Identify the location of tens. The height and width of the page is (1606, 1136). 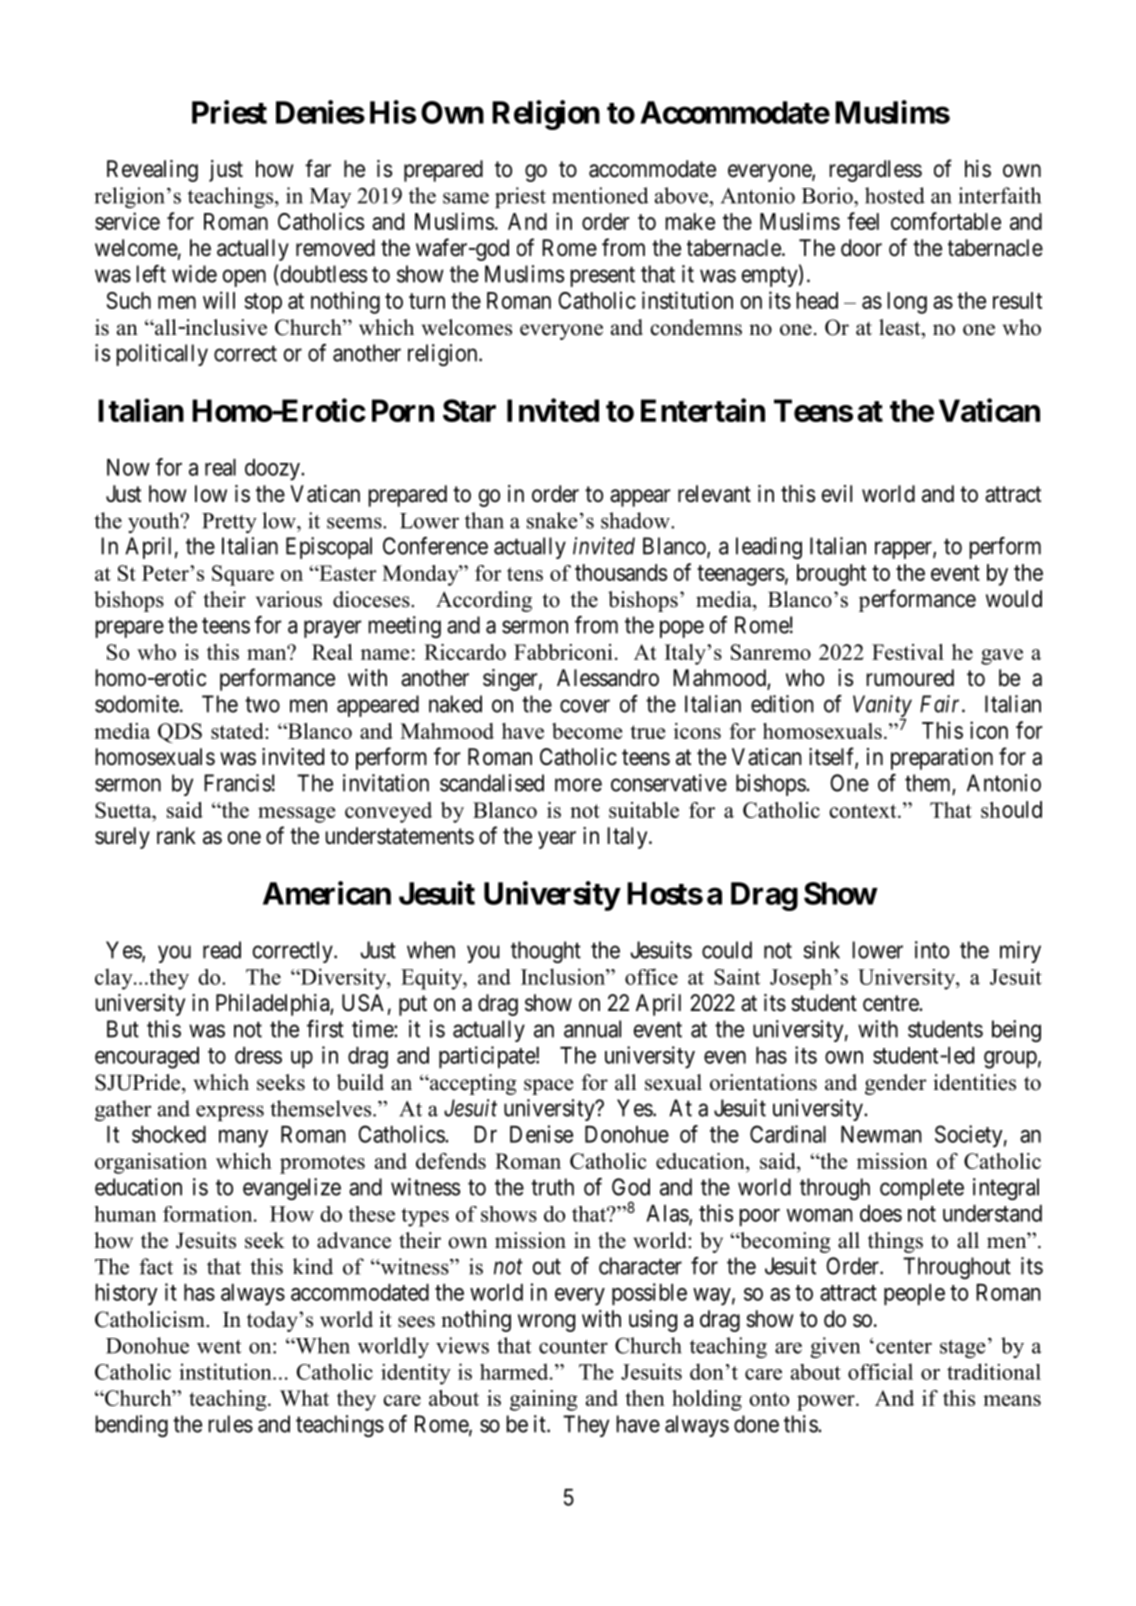
(525, 574).
